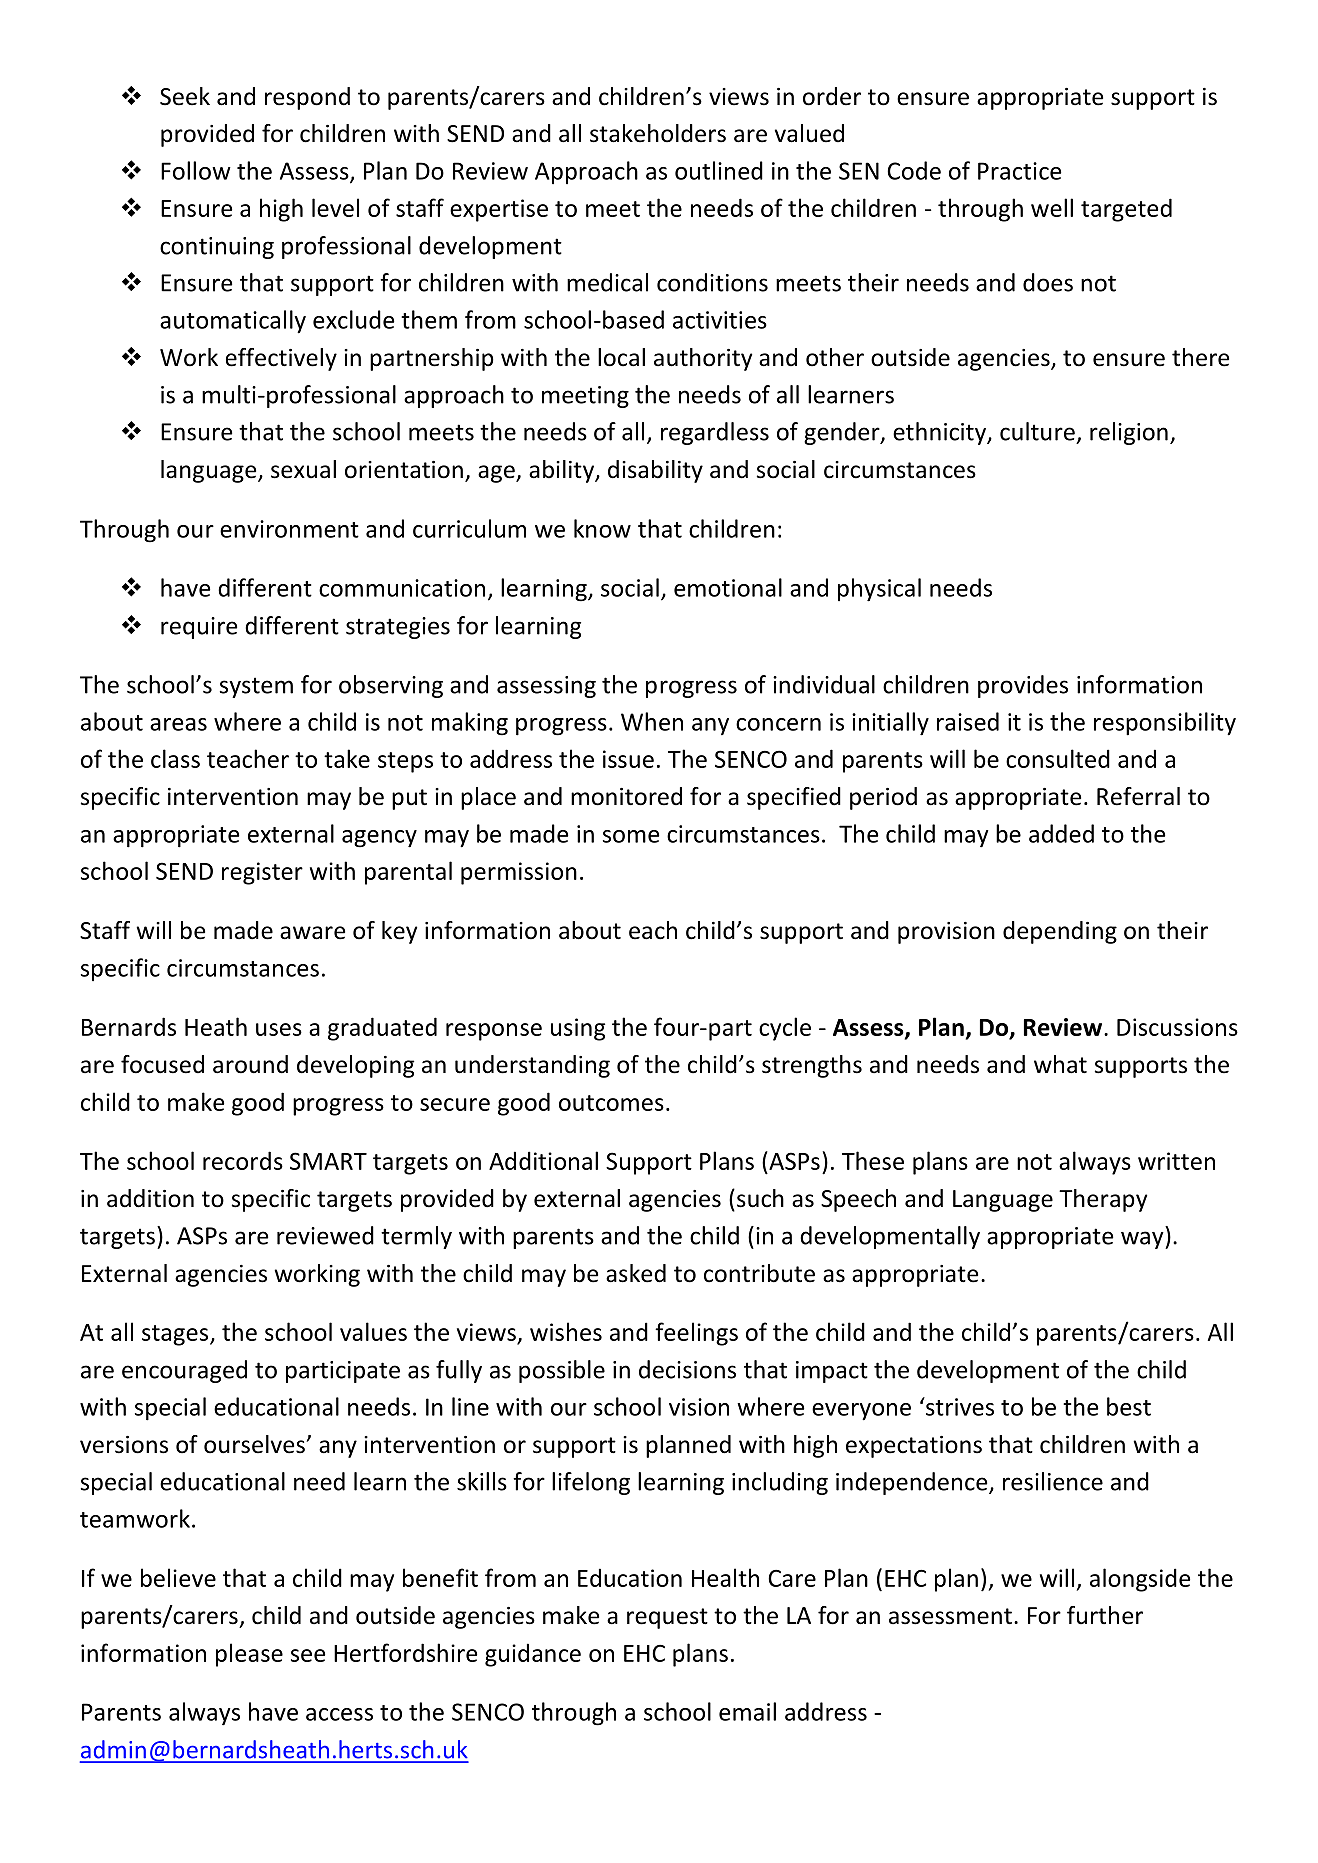 The height and width of the document is (1863, 1318). I want to click on outcomes, so click(611, 1103).
